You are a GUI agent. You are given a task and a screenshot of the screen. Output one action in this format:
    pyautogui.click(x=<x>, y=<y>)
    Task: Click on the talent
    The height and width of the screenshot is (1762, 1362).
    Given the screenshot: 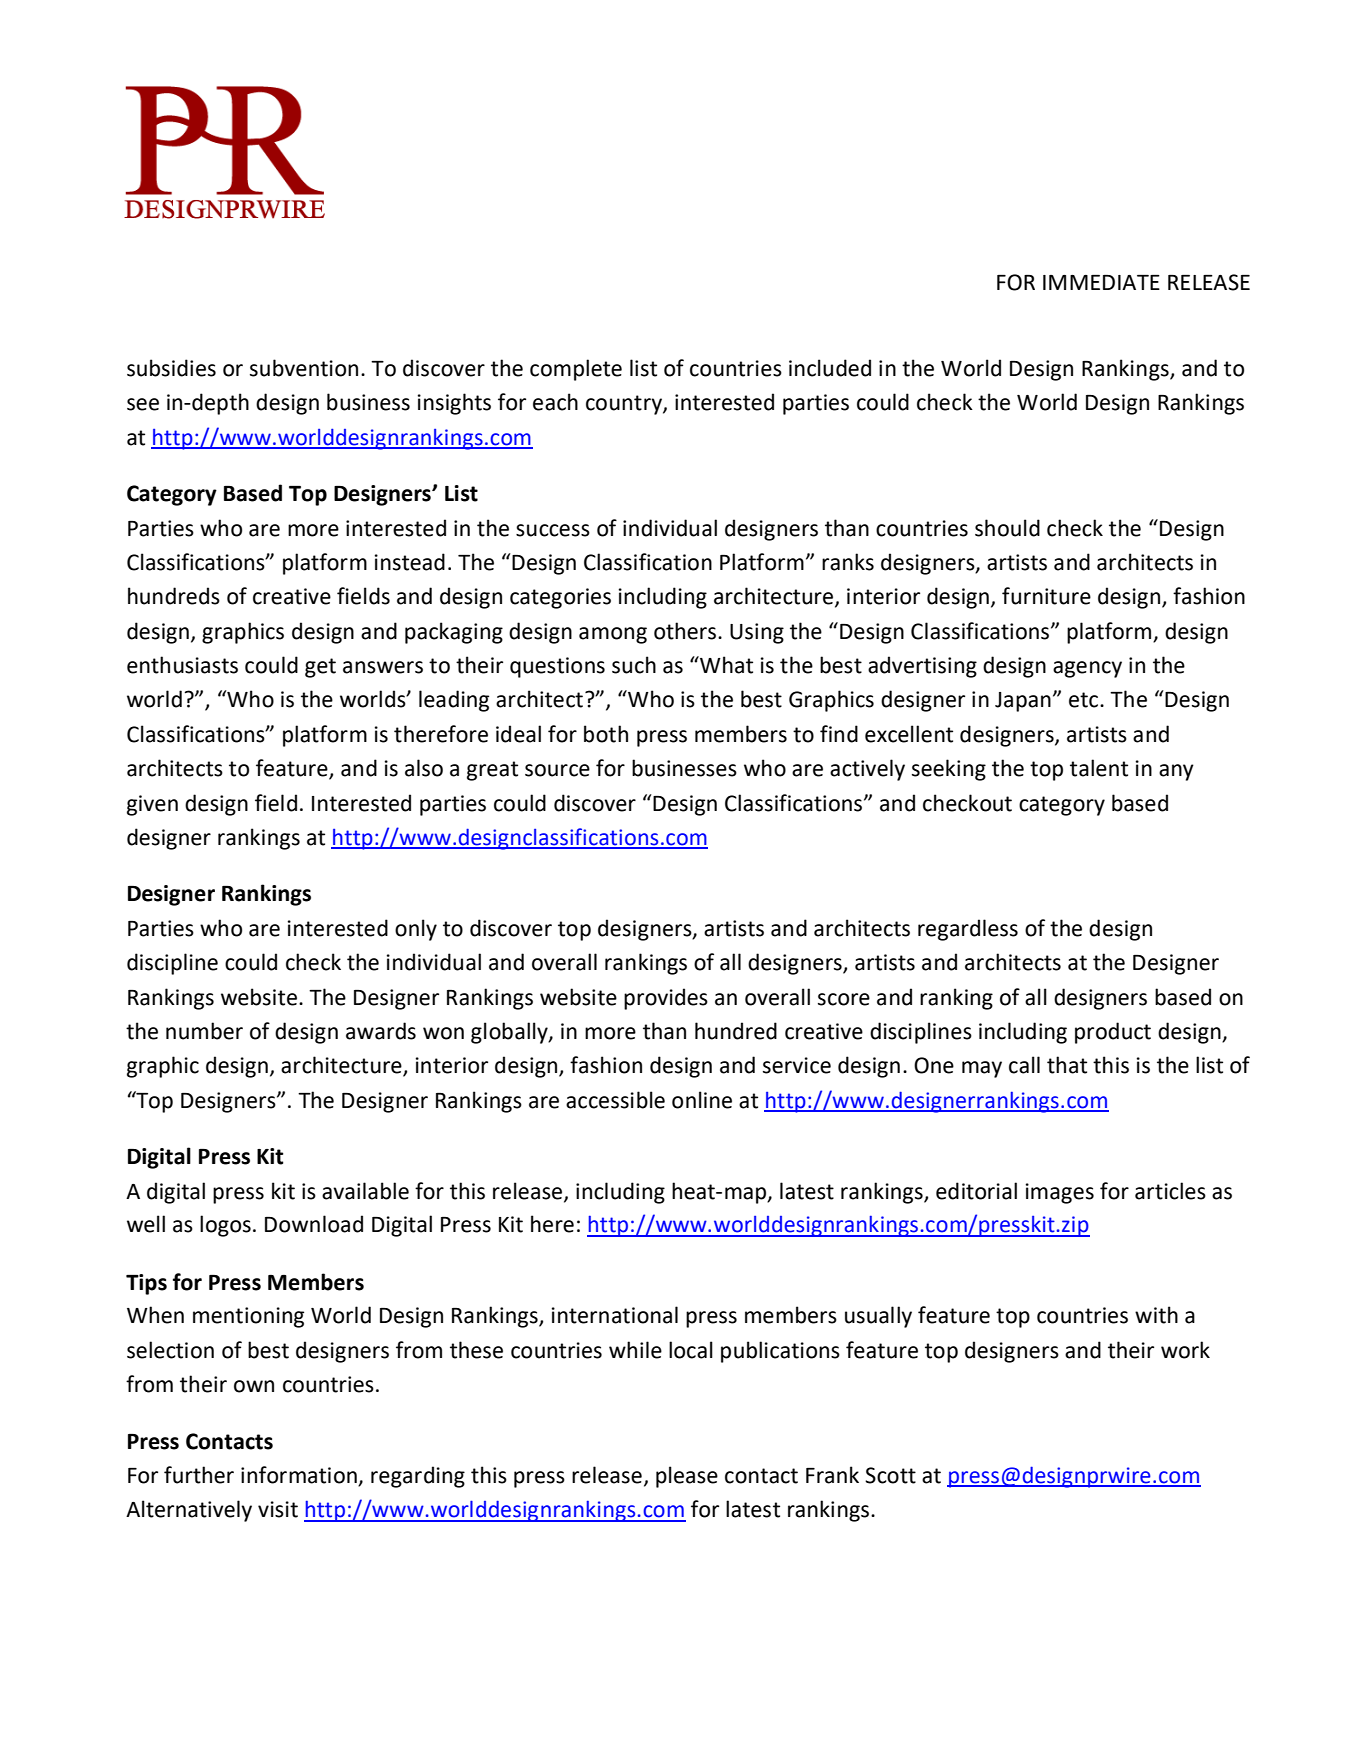 What is the action you would take?
    pyautogui.click(x=1099, y=768)
